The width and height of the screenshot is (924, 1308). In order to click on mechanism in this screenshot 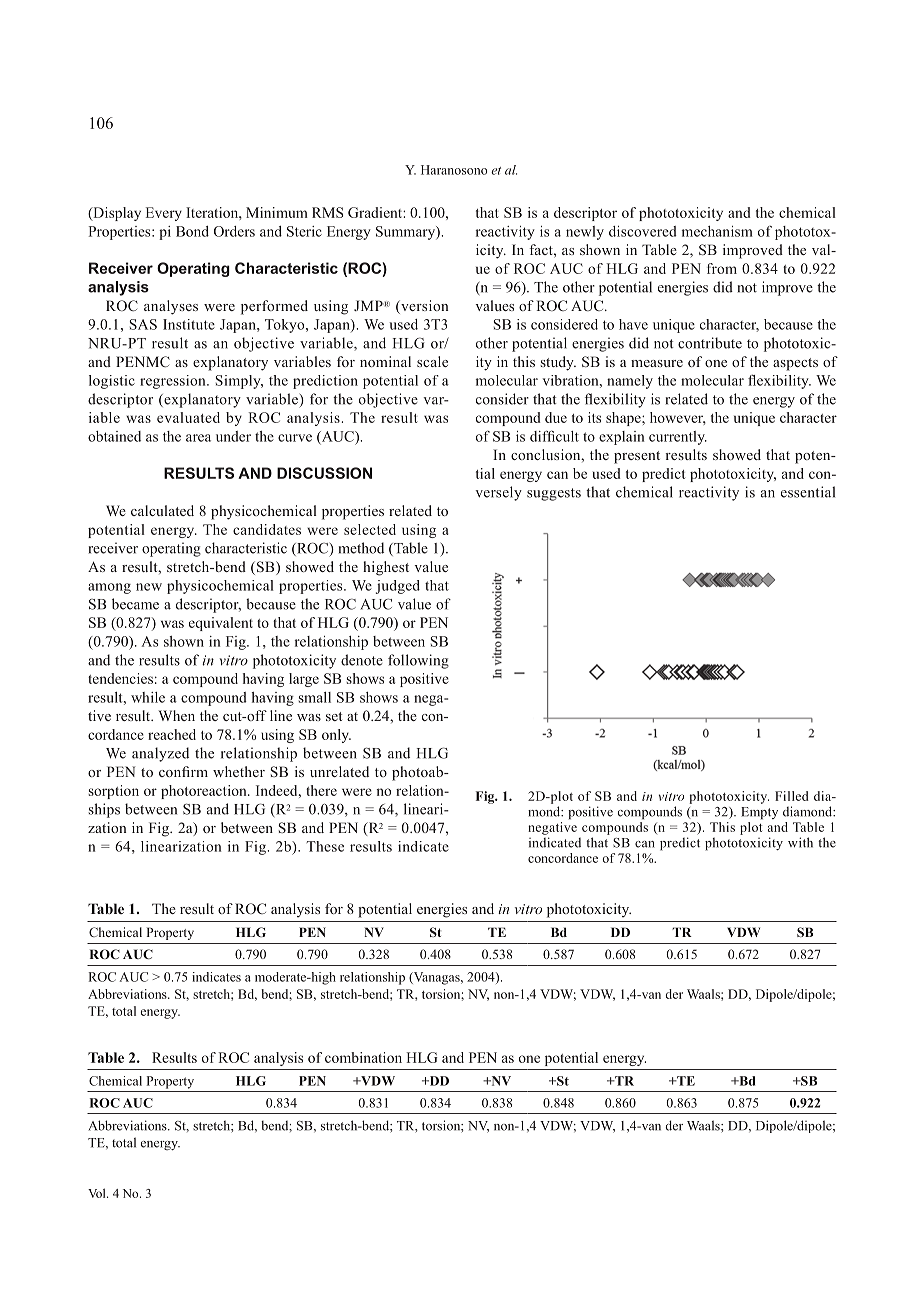, I will do `click(717, 231)`.
